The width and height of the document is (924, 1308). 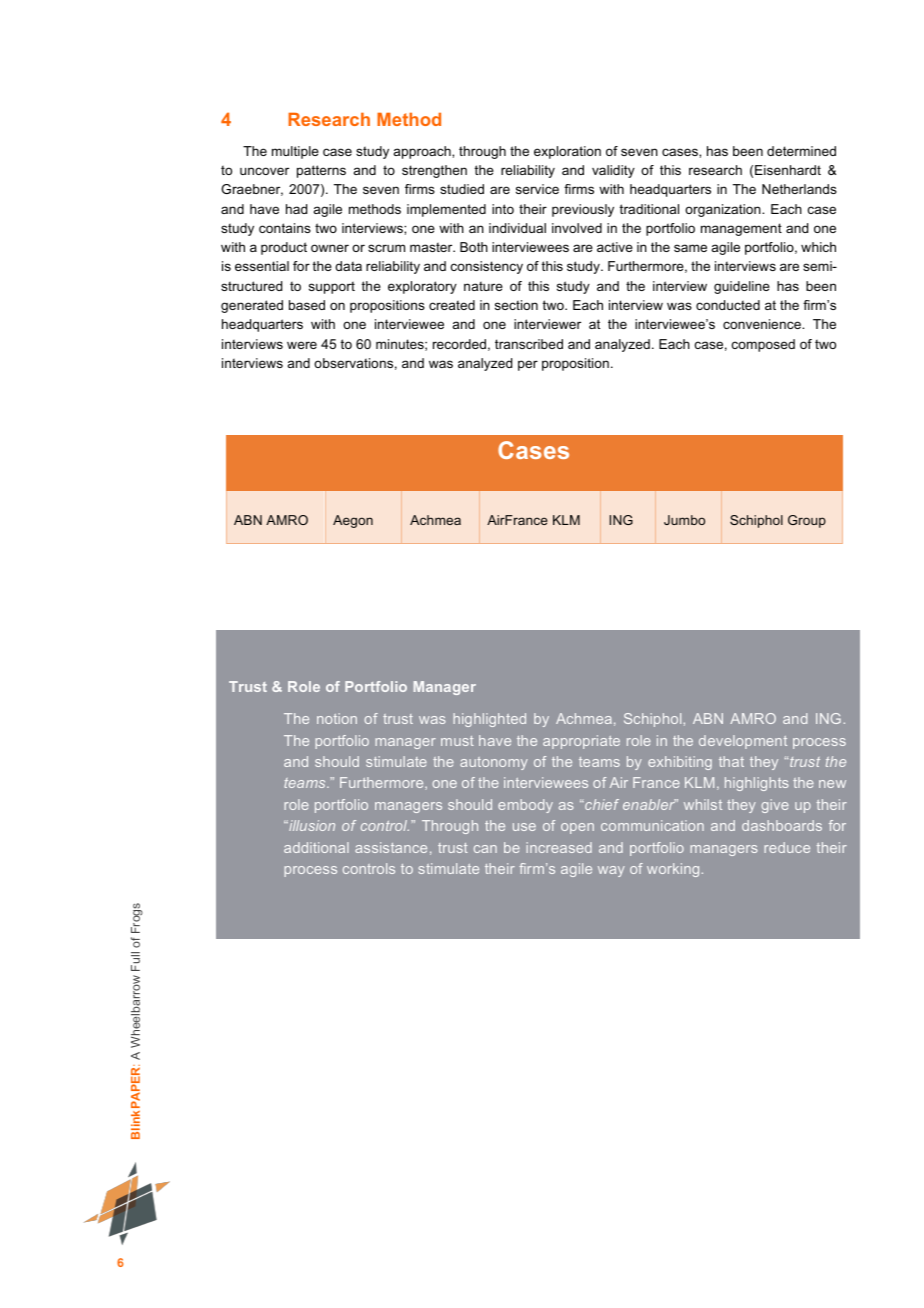 What do you see at coordinates (763, 345) in the document?
I see `composed` at bounding box center [763, 345].
